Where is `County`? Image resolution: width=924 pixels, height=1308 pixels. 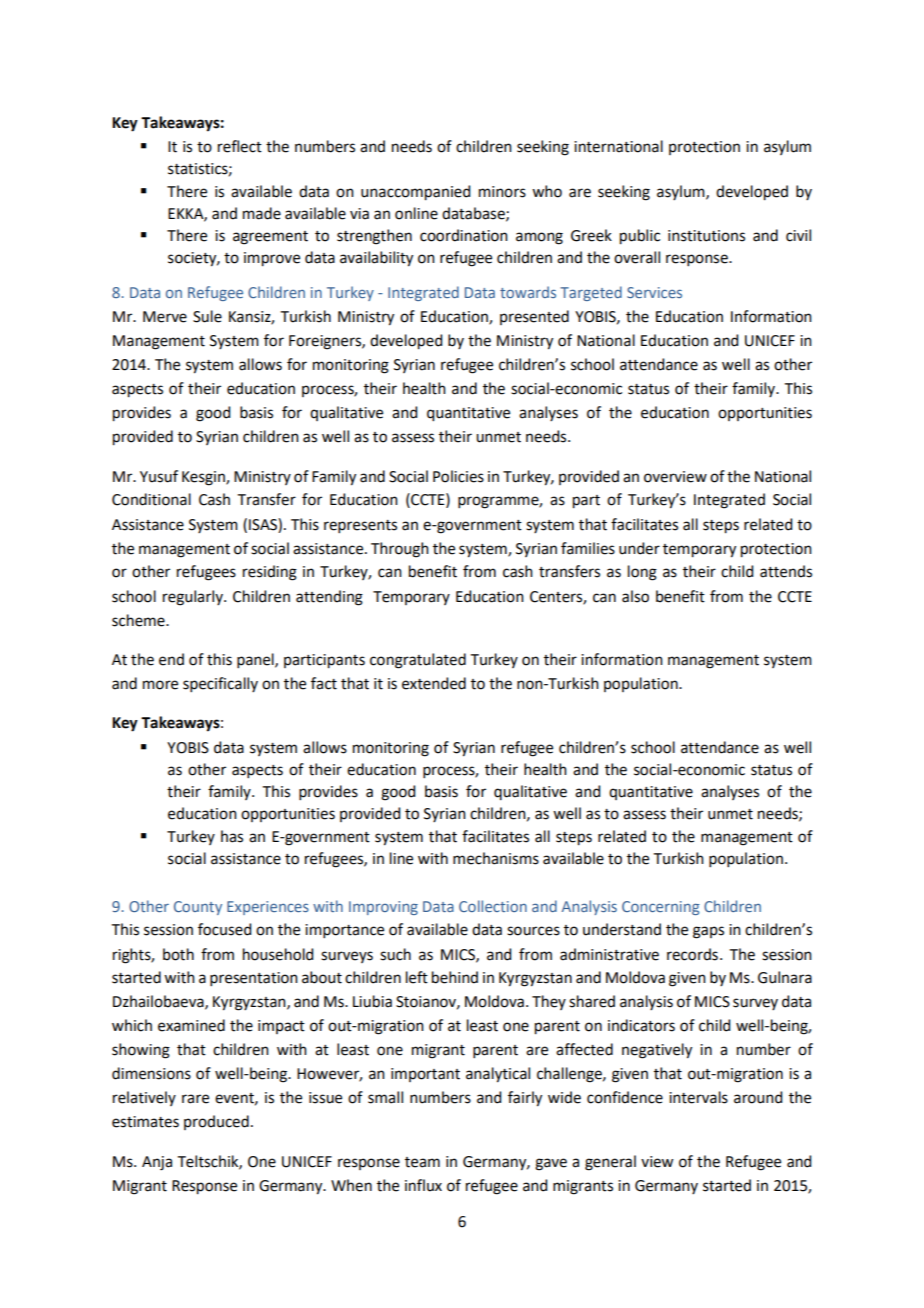 County is located at coordinates (198, 908).
